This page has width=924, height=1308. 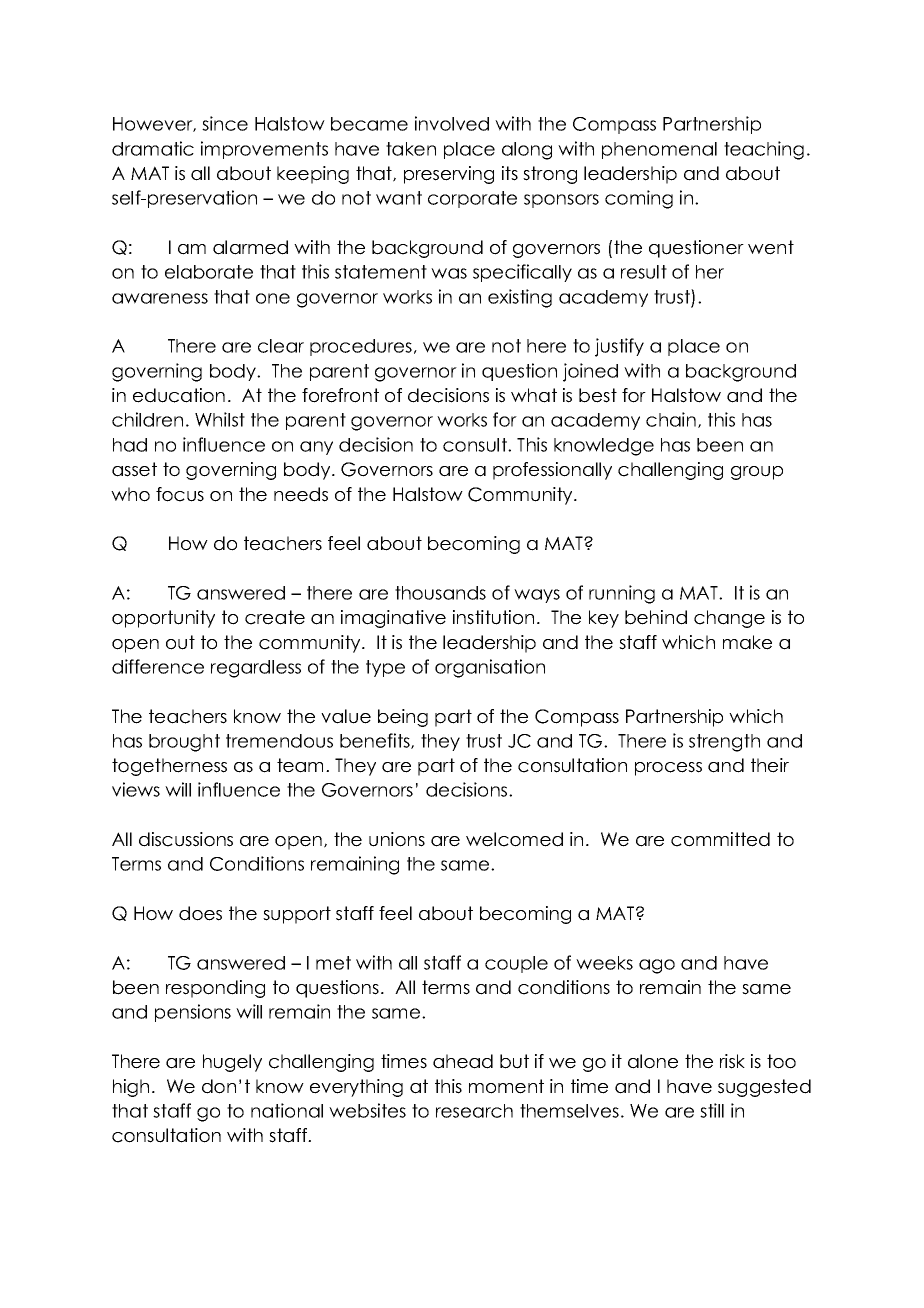 I want to click on what, so click(x=534, y=395).
